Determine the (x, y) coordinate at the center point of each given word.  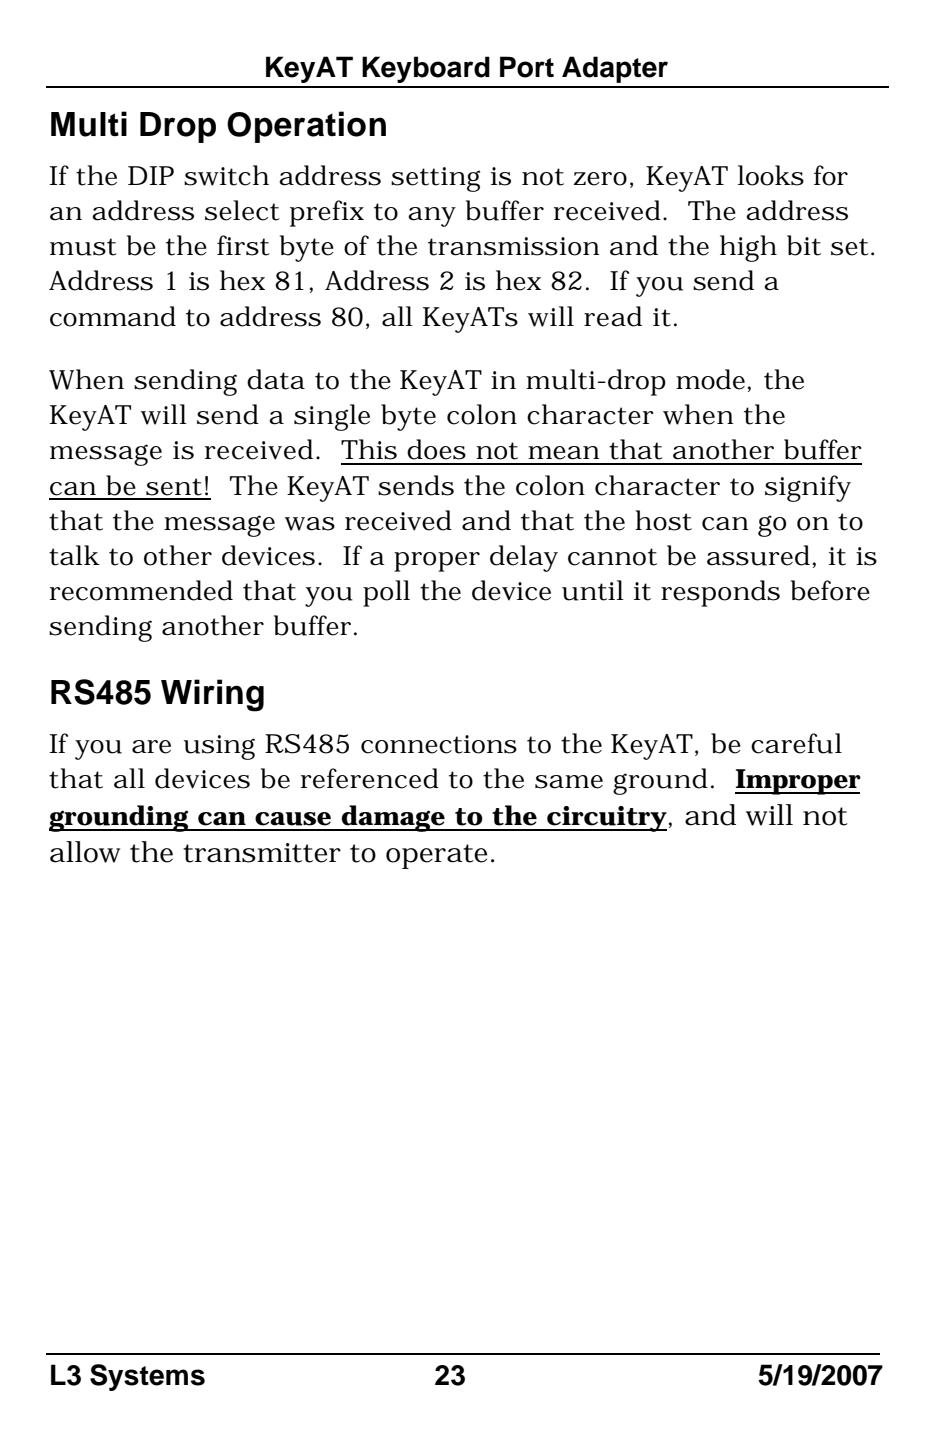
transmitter (262, 853)
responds (720, 593)
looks (771, 175)
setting (435, 179)
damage (393, 818)
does (436, 449)
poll (386, 593)
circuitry (606, 819)
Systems (147, 1377)
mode (710, 379)
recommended (141, 590)
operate (436, 856)
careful (796, 743)
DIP (151, 175)
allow (85, 852)
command (113, 316)
